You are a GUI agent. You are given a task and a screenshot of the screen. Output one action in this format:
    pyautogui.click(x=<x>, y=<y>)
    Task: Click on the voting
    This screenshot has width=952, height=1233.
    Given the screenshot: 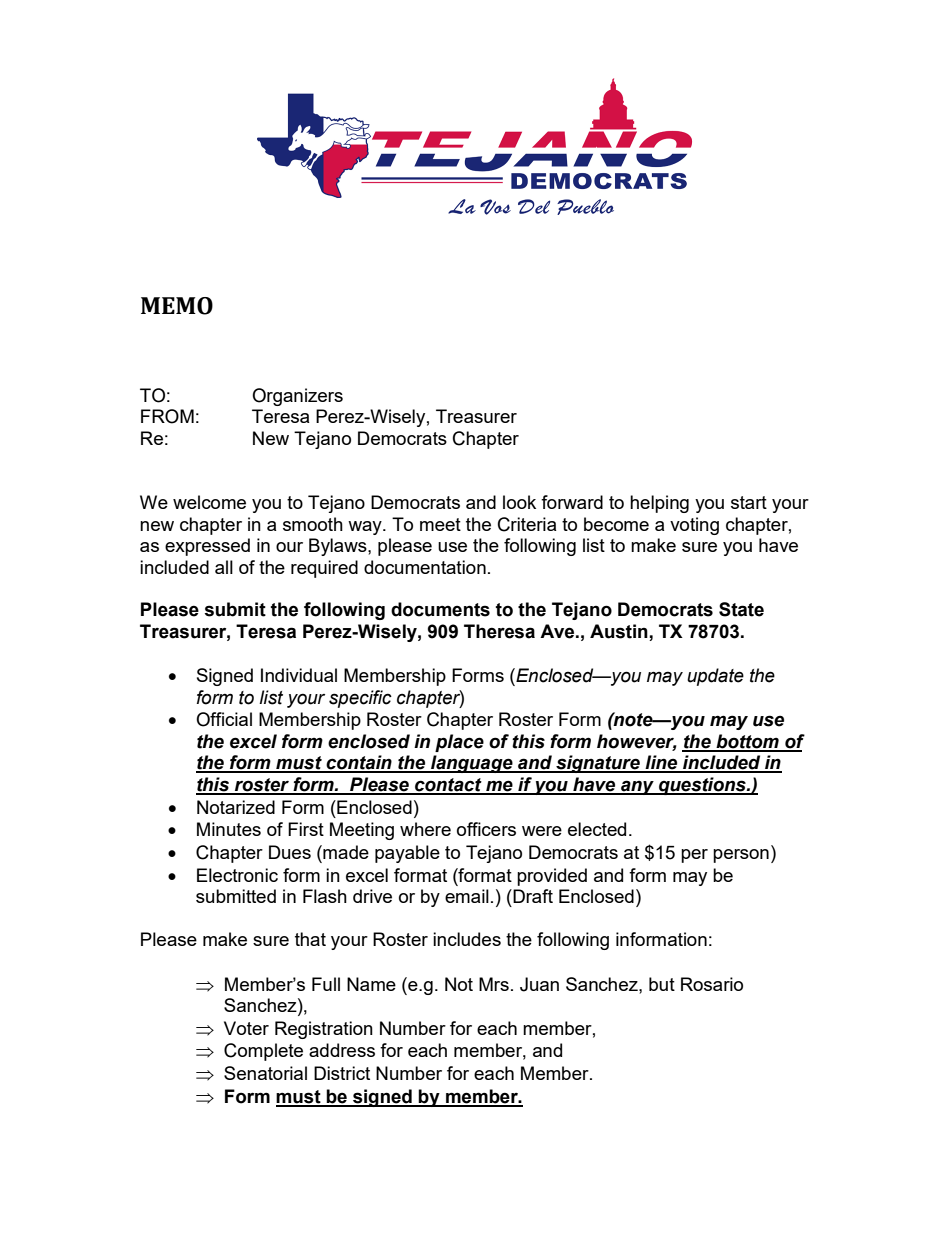 What is the action you would take?
    pyautogui.click(x=694, y=526)
